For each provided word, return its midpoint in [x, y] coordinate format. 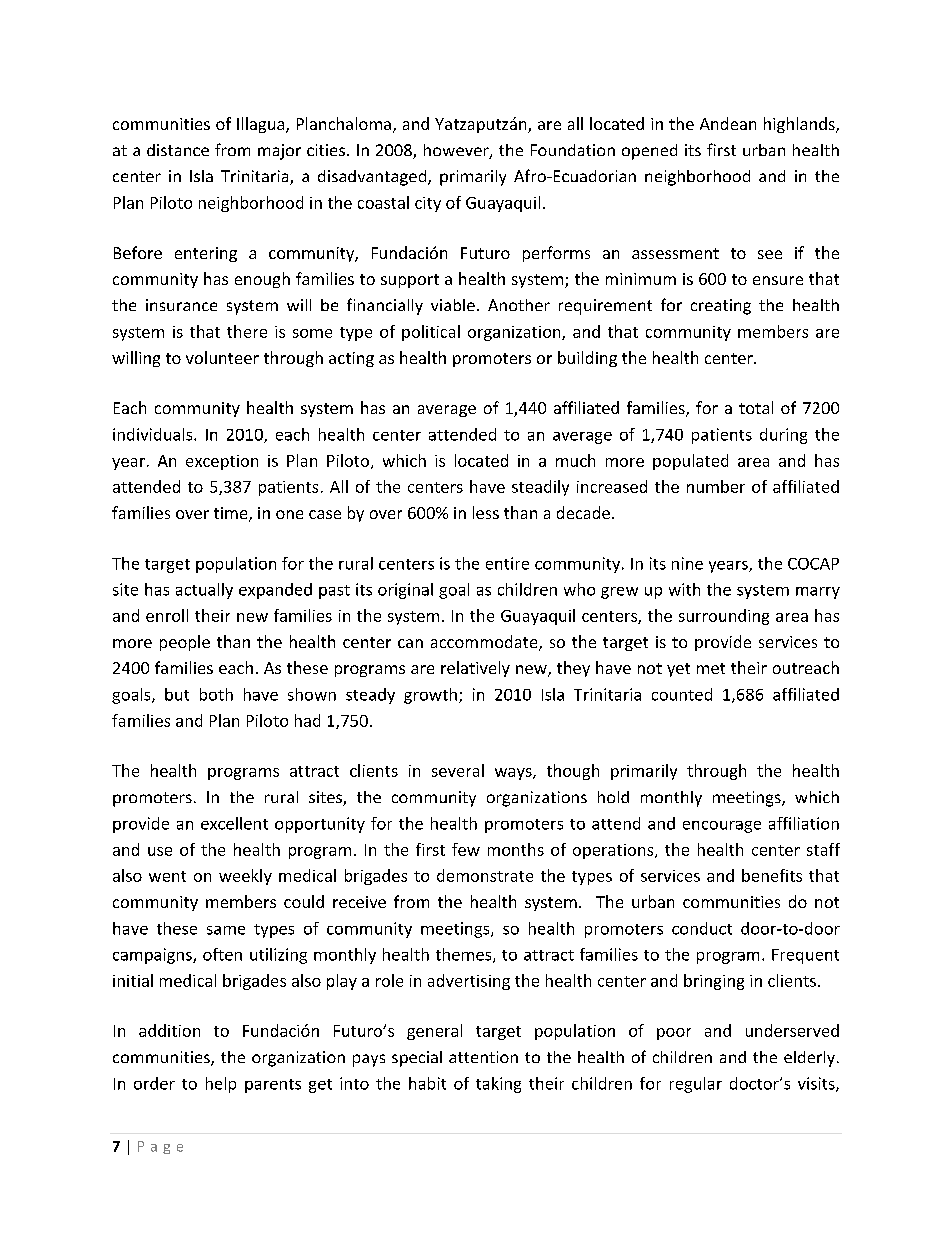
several [458, 770]
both [216, 694]
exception [222, 462]
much [575, 460]
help [221, 1085]
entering [206, 254]
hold [613, 797]
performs [556, 254]
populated [690, 462]
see [770, 254]
